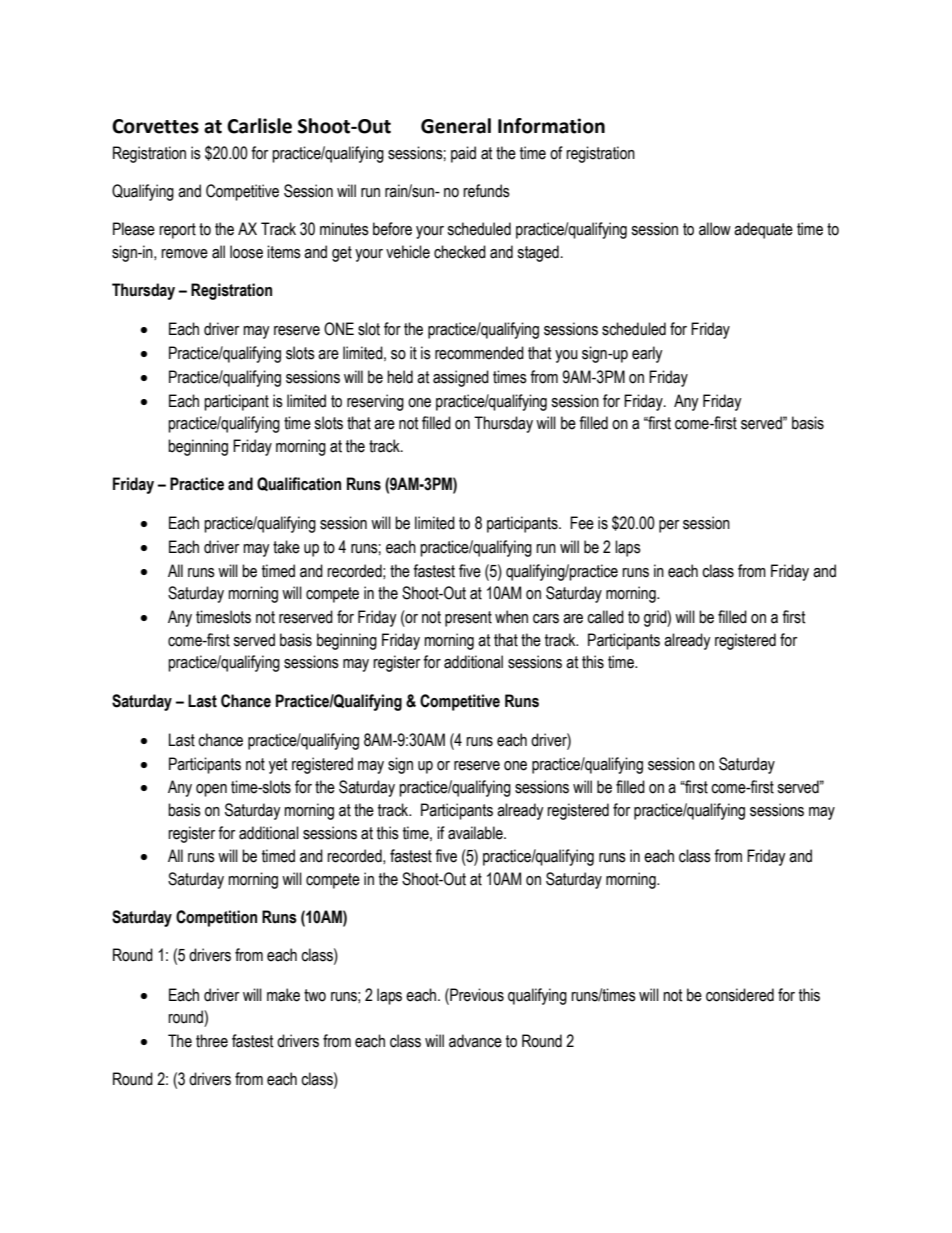  Describe the element at coordinates (476, 833) in the page. I see `available` at that location.
